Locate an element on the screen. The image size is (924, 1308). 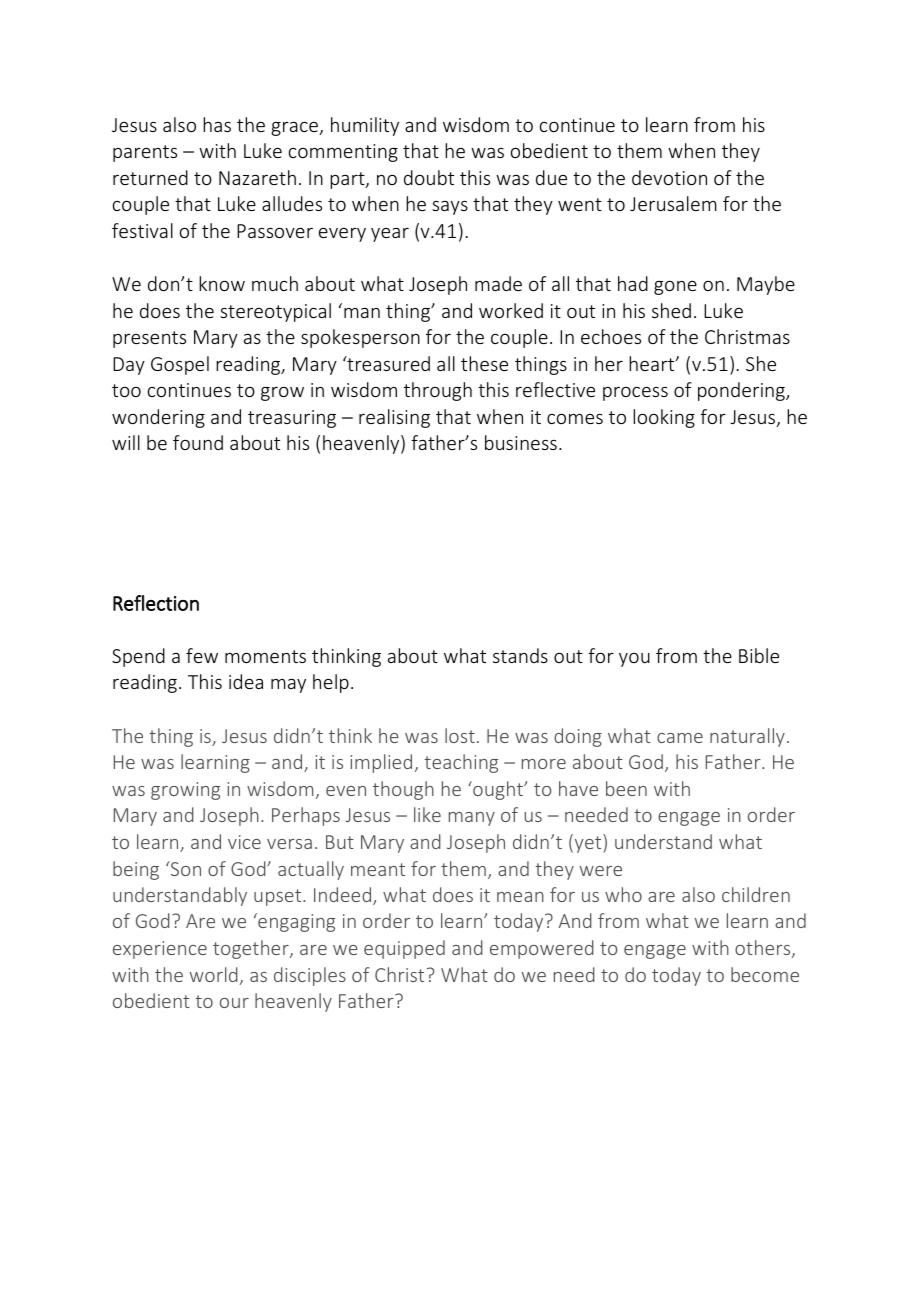
become is located at coordinates (765, 974).
